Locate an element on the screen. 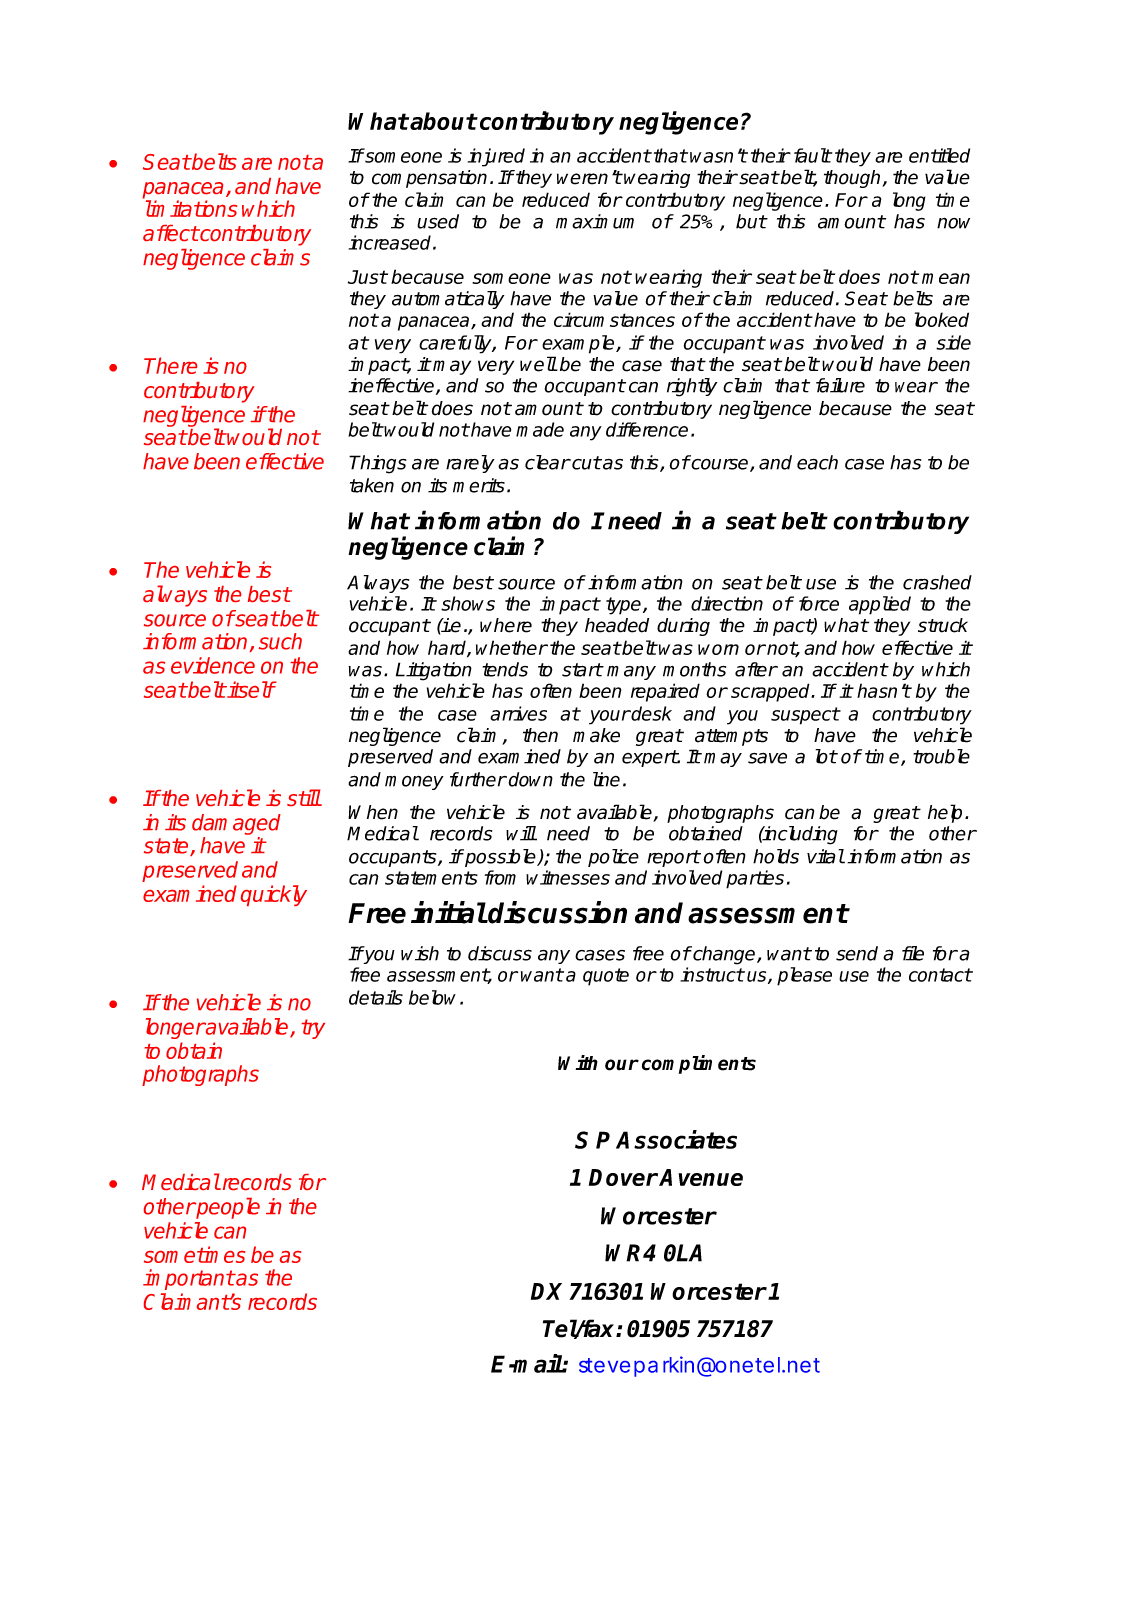 This screenshot has height=1602, width=1132. Associates is located at coordinates (676, 1139).
